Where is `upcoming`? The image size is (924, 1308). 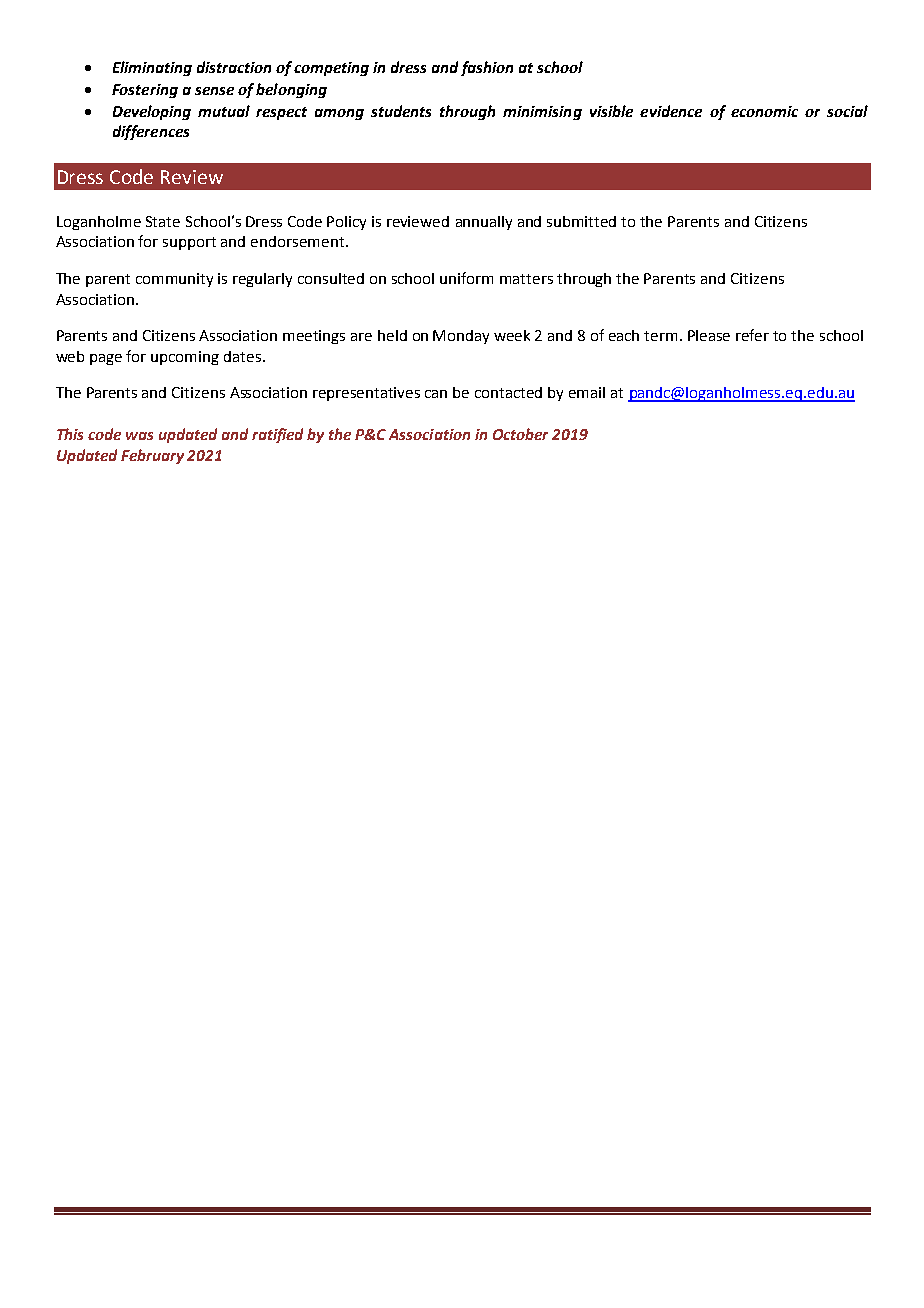 upcoming is located at coordinates (185, 358).
